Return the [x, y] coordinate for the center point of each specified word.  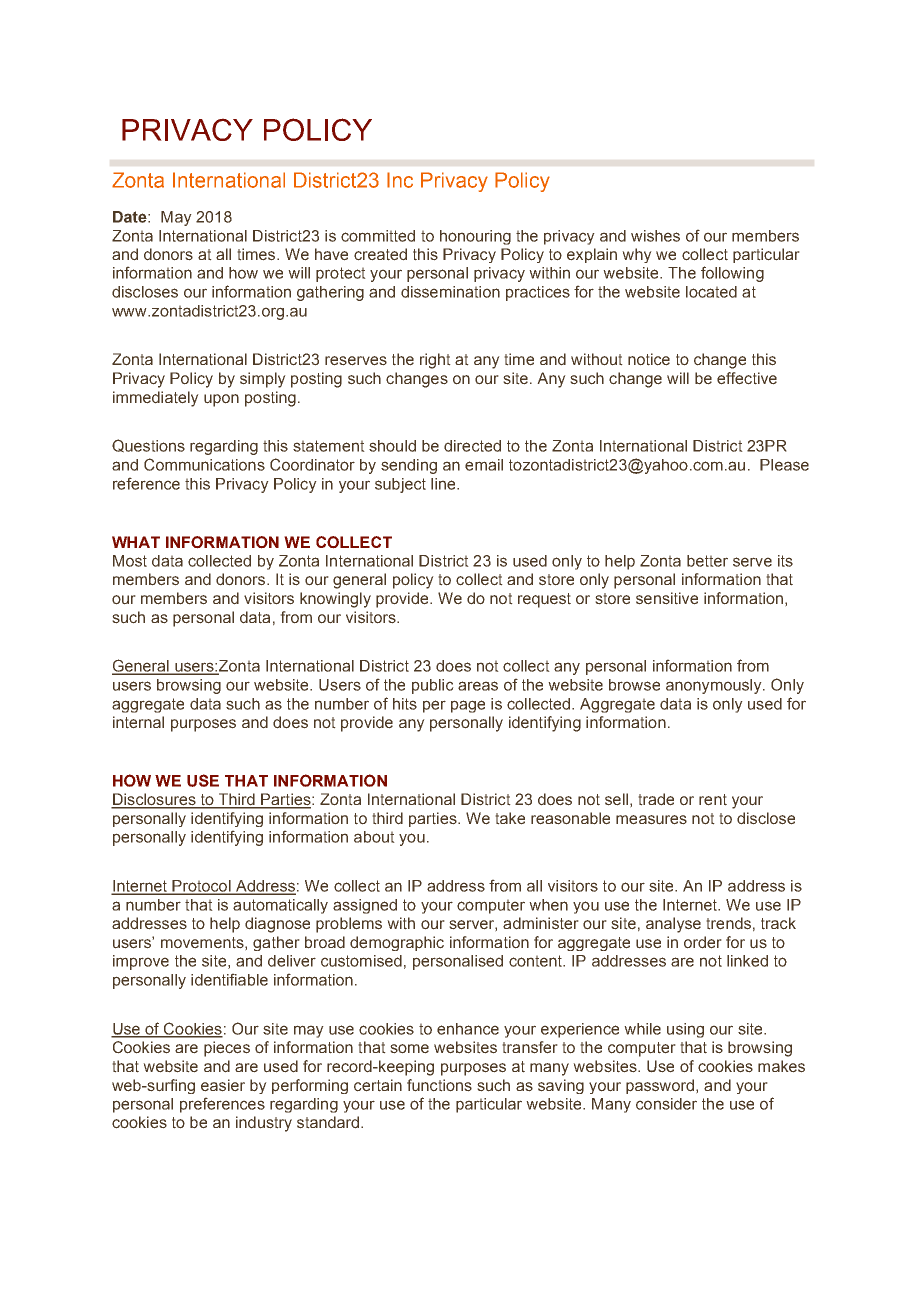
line [444, 484]
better [707, 561]
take [510, 818]
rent [713, 800]
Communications [204, 464]
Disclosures [154, 800]
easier [223, 1085]
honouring [475, 237]
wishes [655, 236]
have [331, 254]
